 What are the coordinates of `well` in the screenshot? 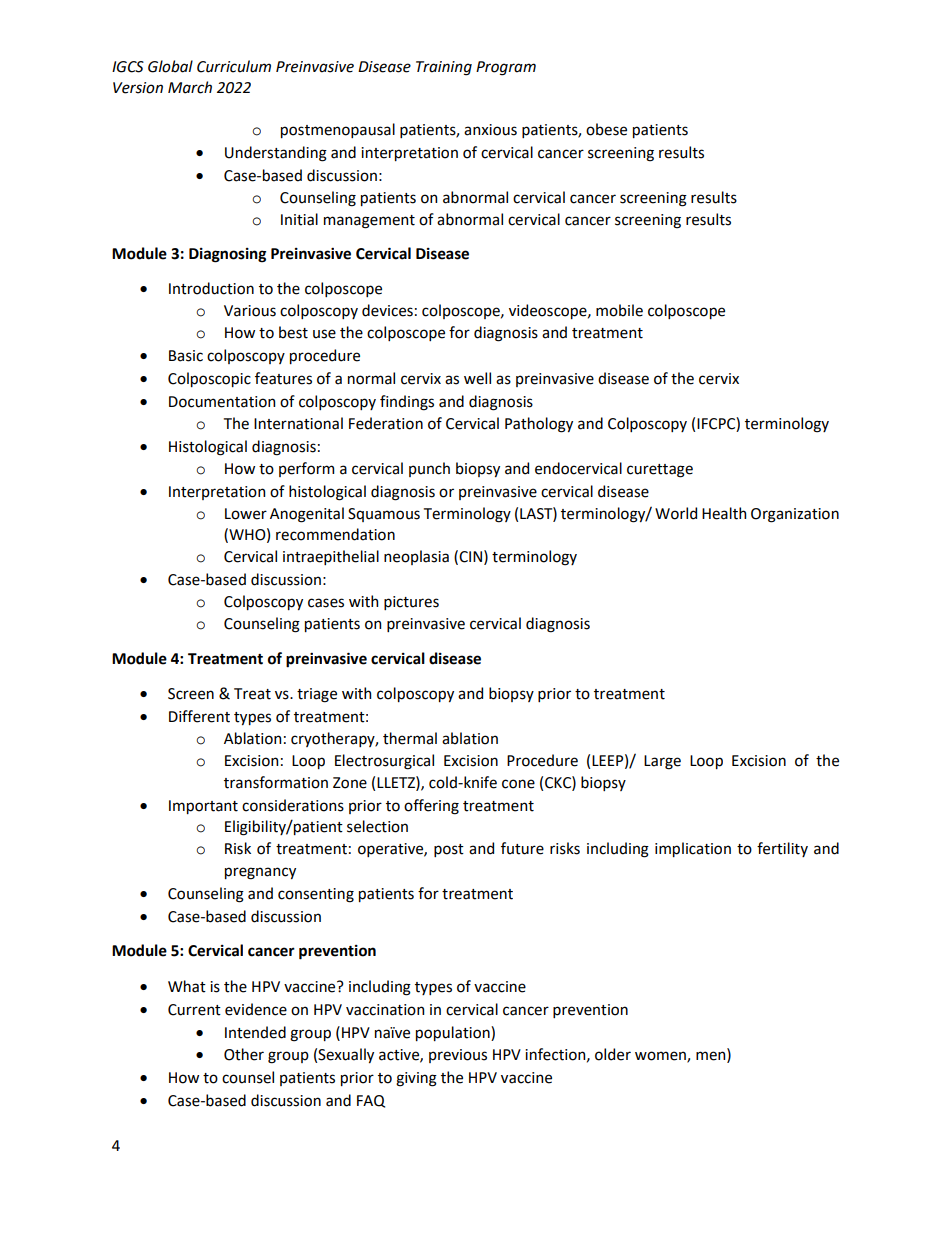 It's located at (477, 378).
